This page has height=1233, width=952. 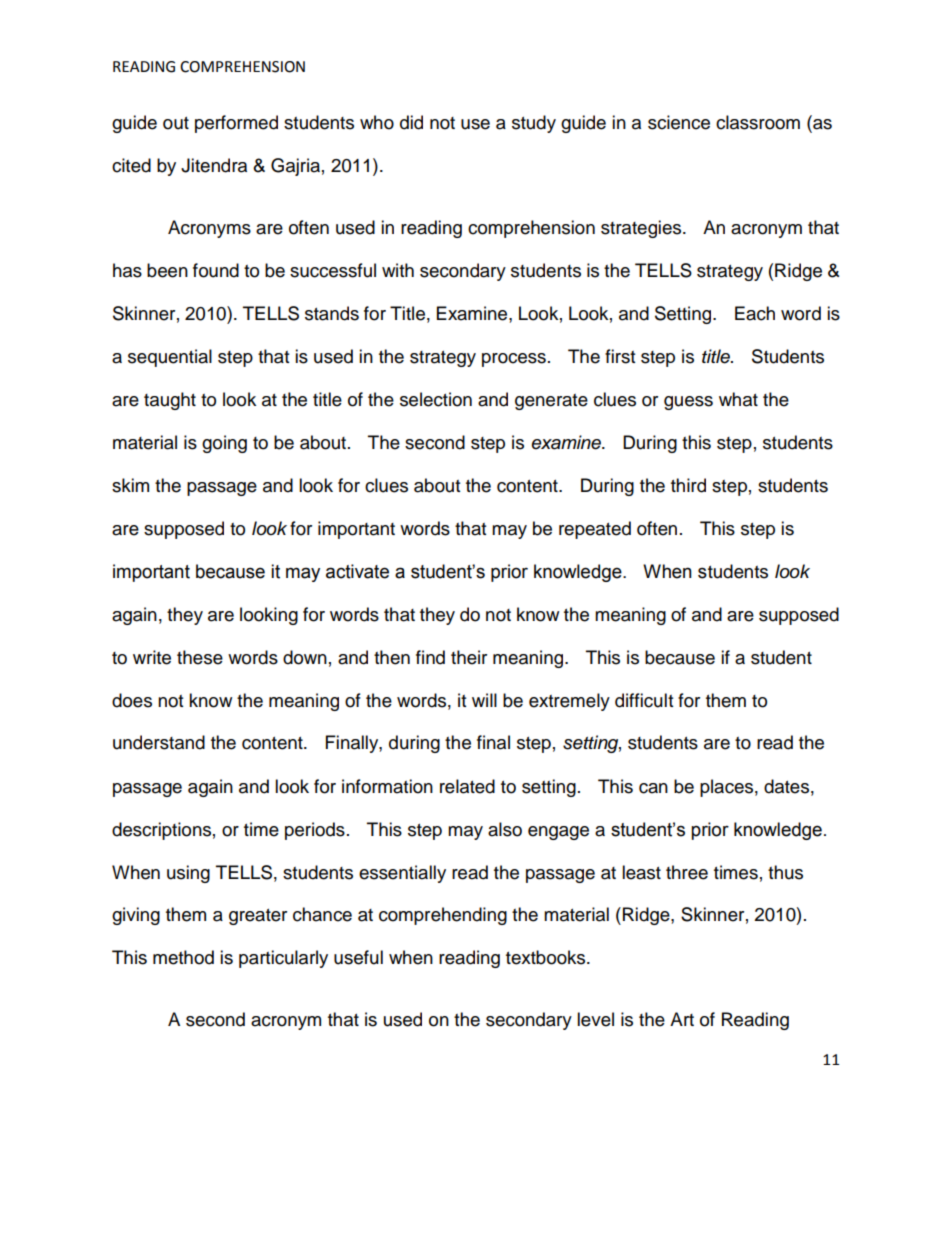 I want to click on their, so click(x=469, y=657).
